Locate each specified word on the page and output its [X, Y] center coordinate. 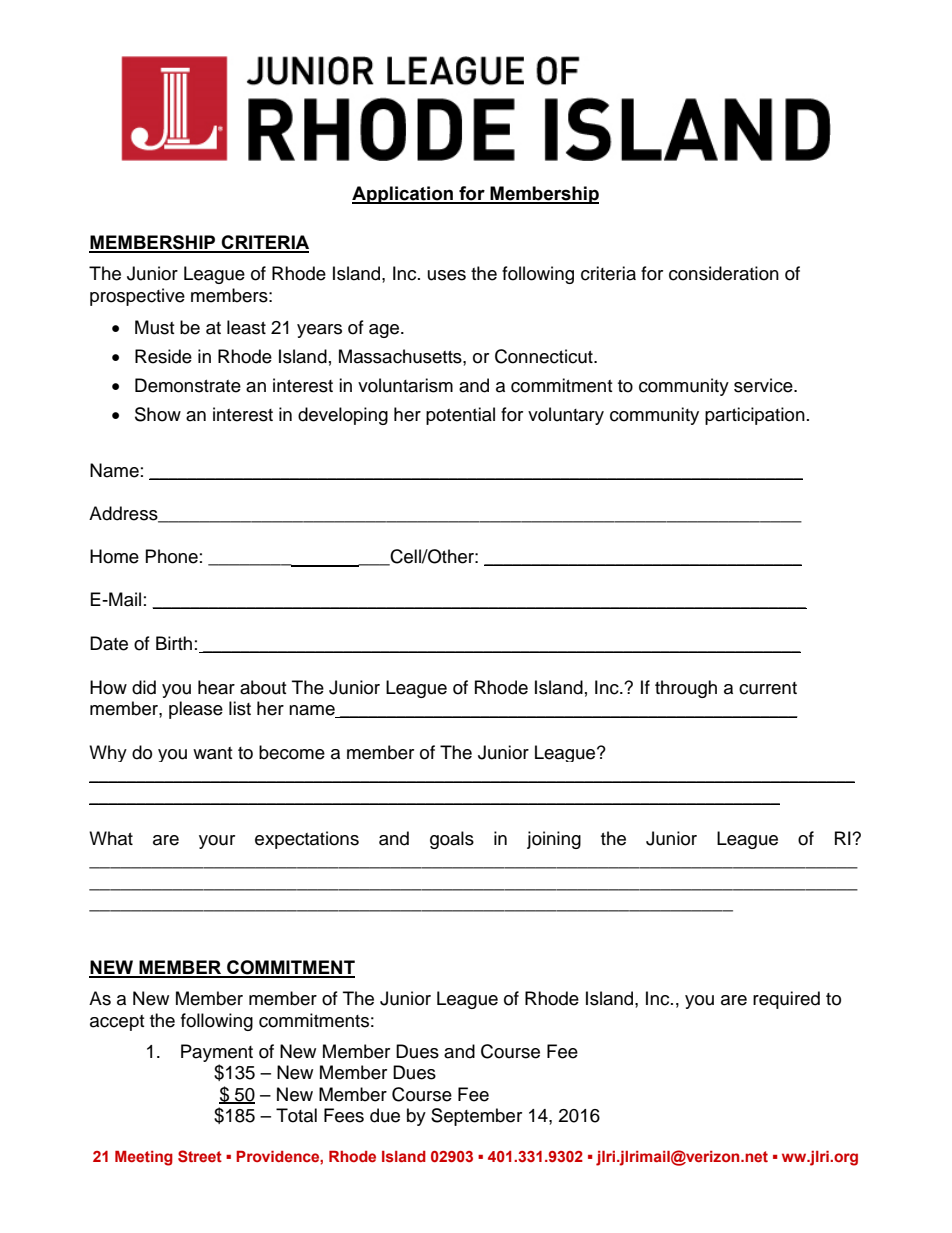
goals [452, 840]
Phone [172, 556]
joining [554, 840]
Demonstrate [188, 385]
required [786, 1000]
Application [403, 195]
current [768, 688]
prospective [137, 297]
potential [460, 416]
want [212, 753]
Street [200, 1156]
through [686, 689]
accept [117, 1023]
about [263, 687]
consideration [724, 273]
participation [755, 416]
